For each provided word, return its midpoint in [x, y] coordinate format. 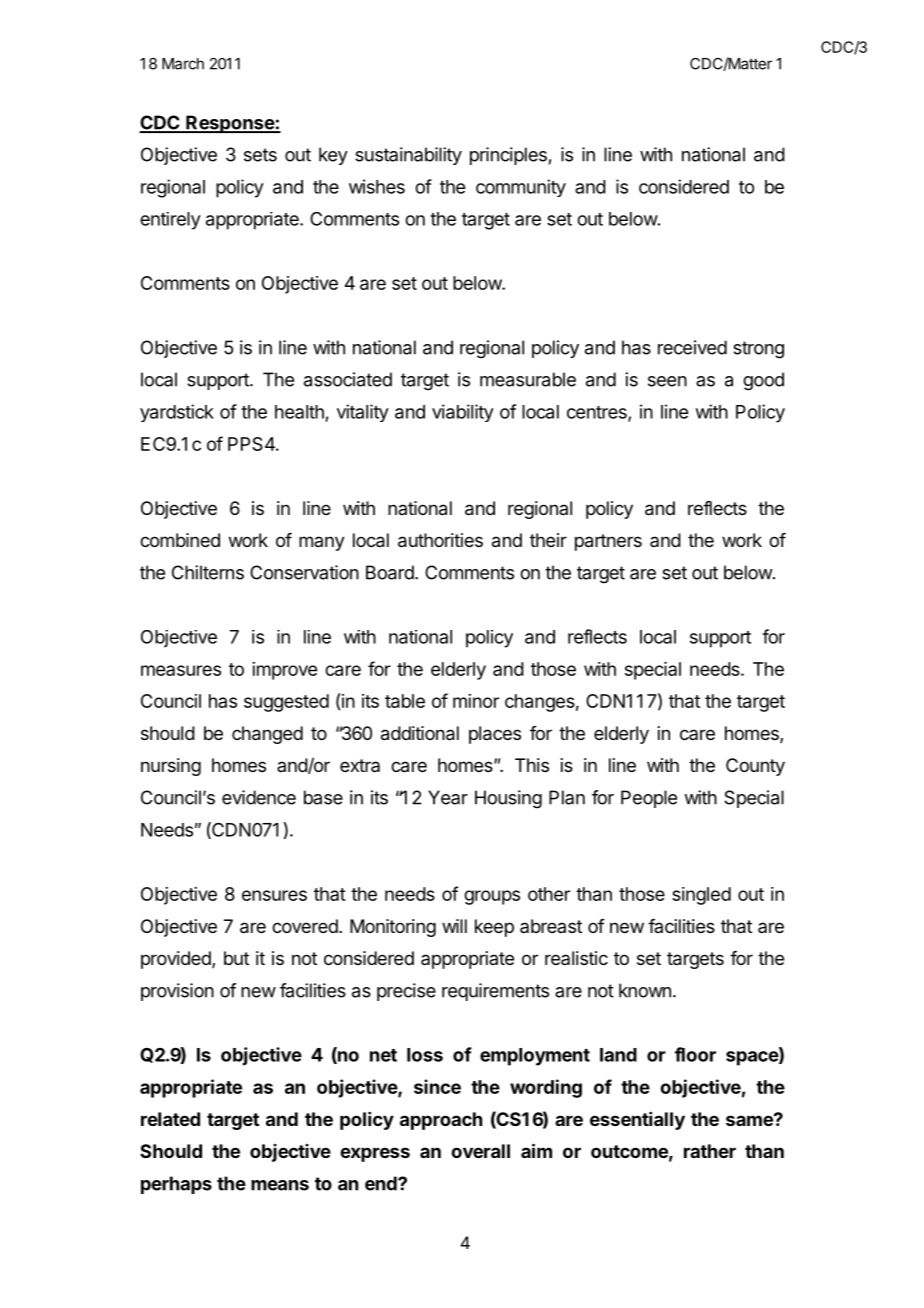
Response [230, 124]
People [649, 799]
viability [463, 413]
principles [508, 156]
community [521, 188]
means [280, 1185]
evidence [259, 797]
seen [667, 381]
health [299, 412]
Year [448, 797]
